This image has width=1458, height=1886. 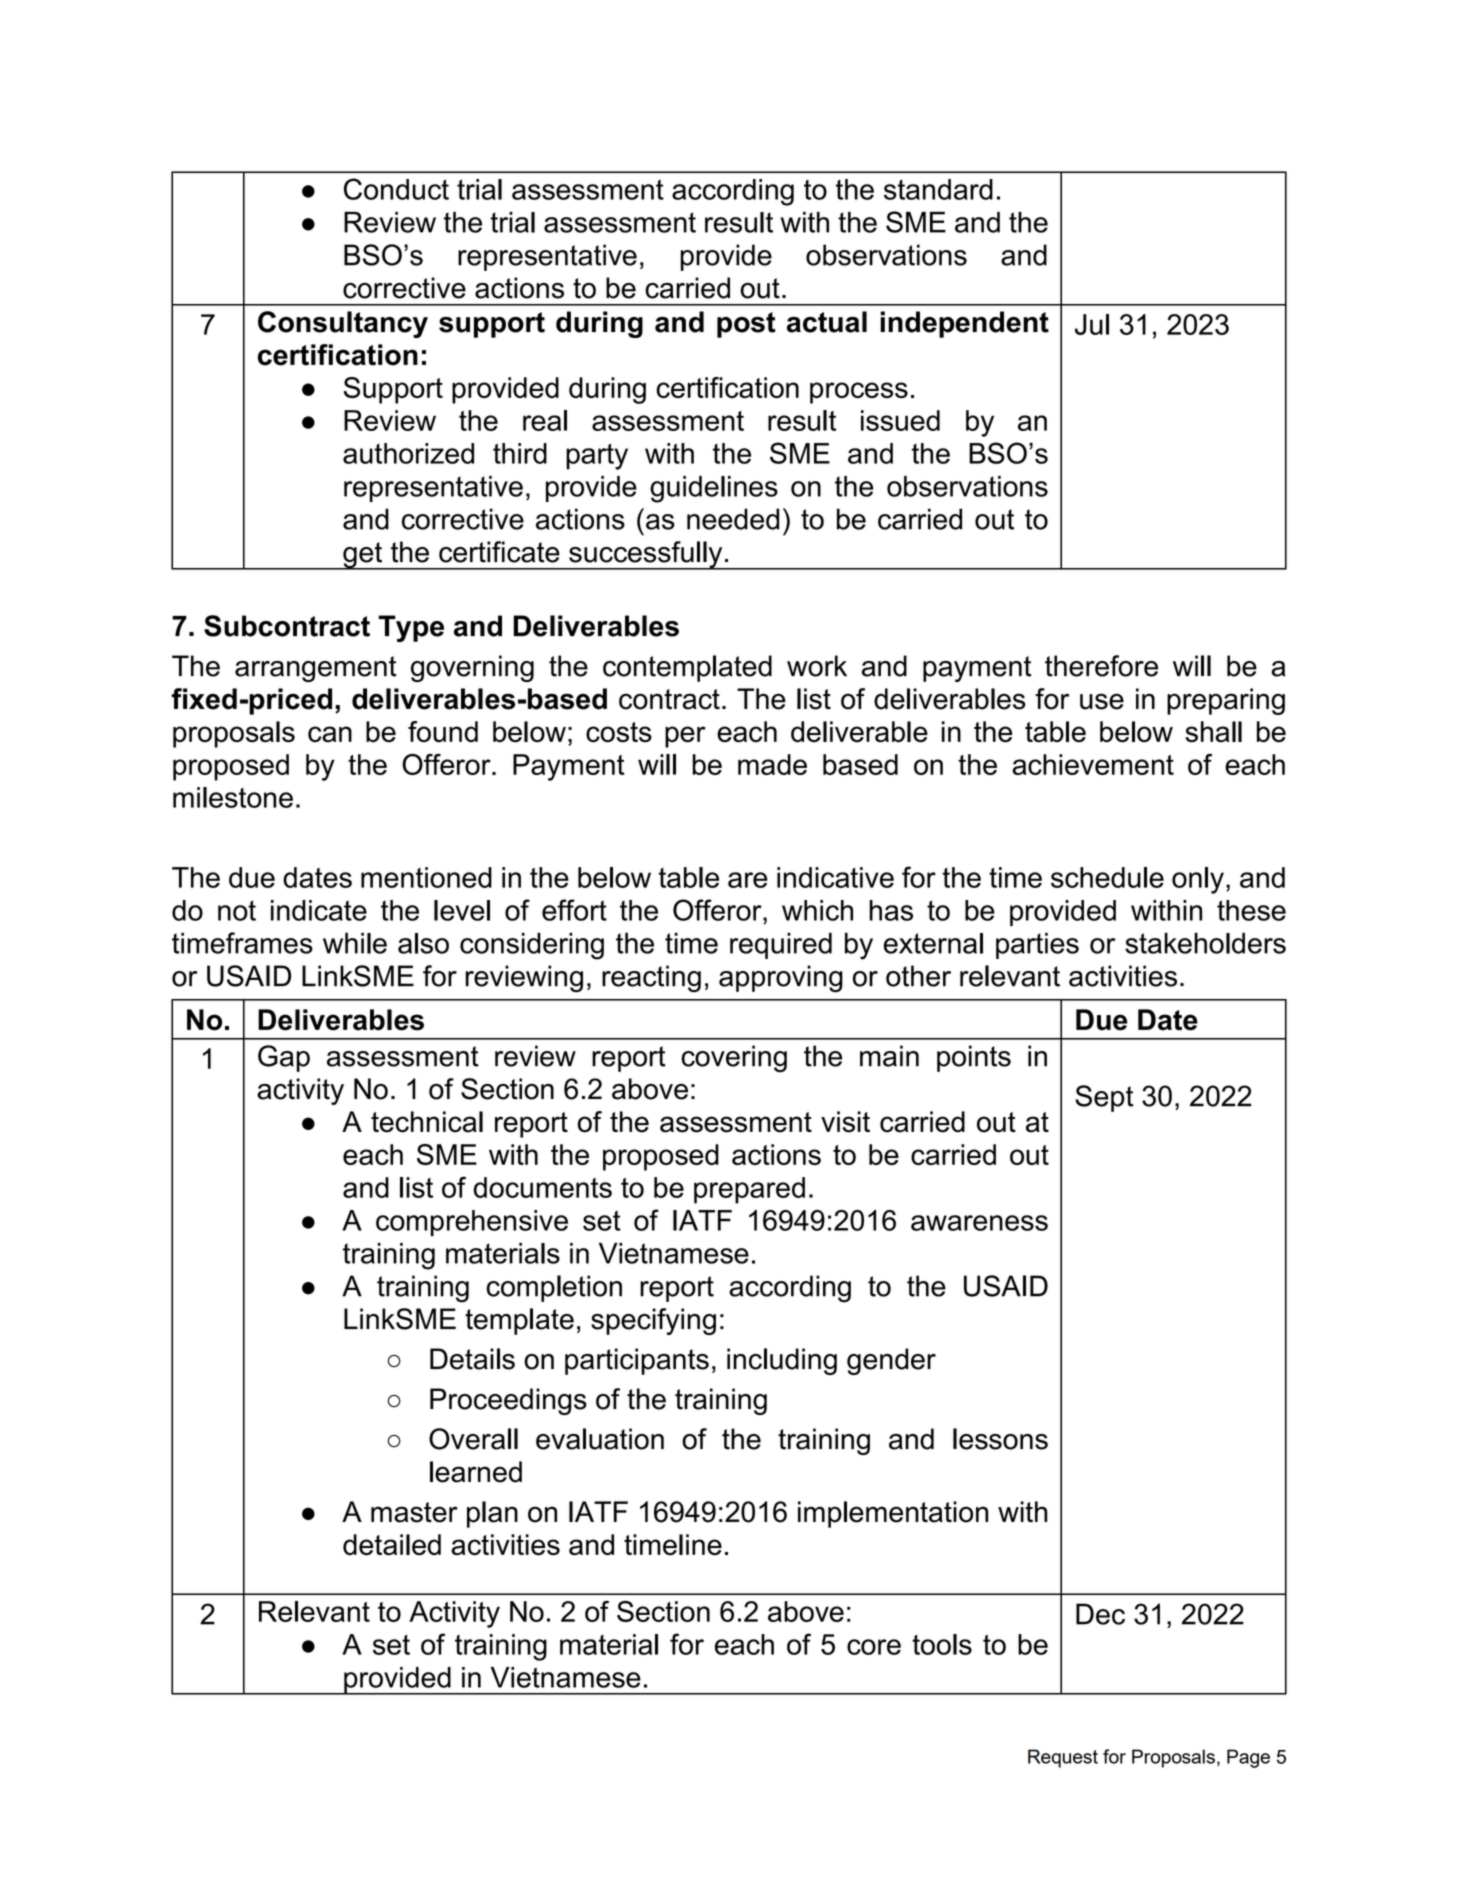 What do you see at coordinates (1092, 324) in the image?
I see `Jul` at bounding box center [1092, 324].
